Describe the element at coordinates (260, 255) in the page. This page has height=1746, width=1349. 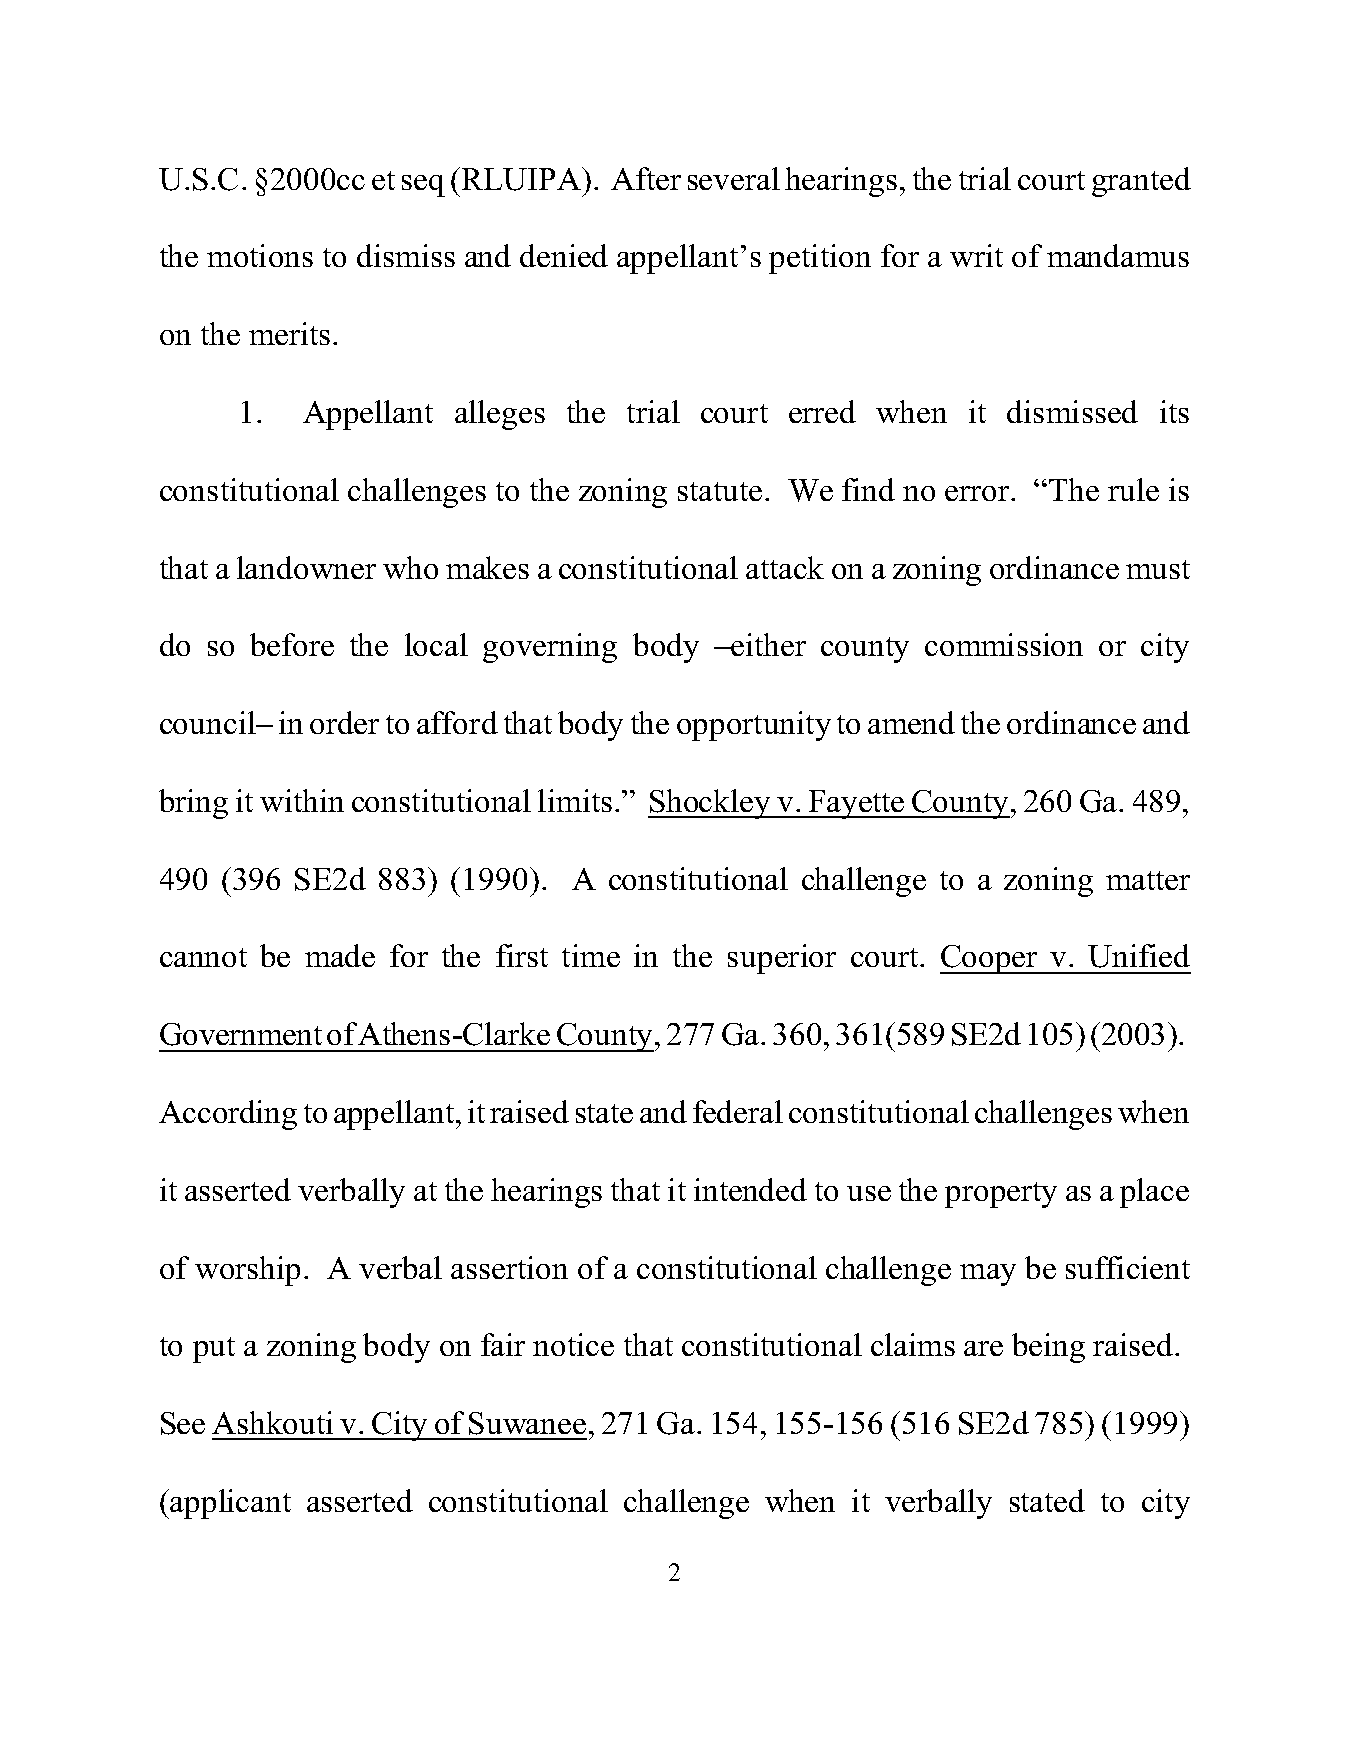
I see `motions` at that location.
